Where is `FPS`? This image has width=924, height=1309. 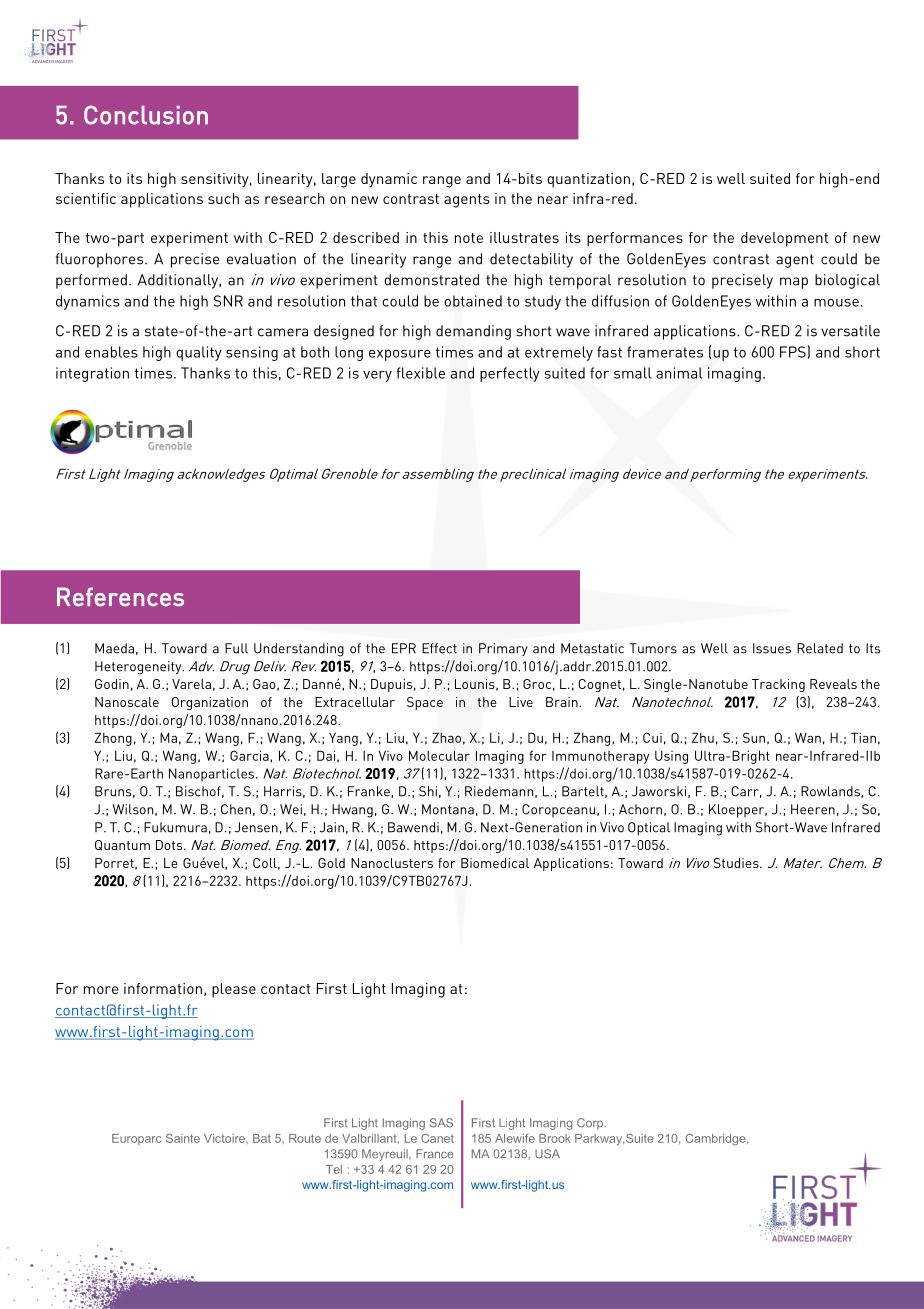 FPS is located at coordinates (794, 352).
